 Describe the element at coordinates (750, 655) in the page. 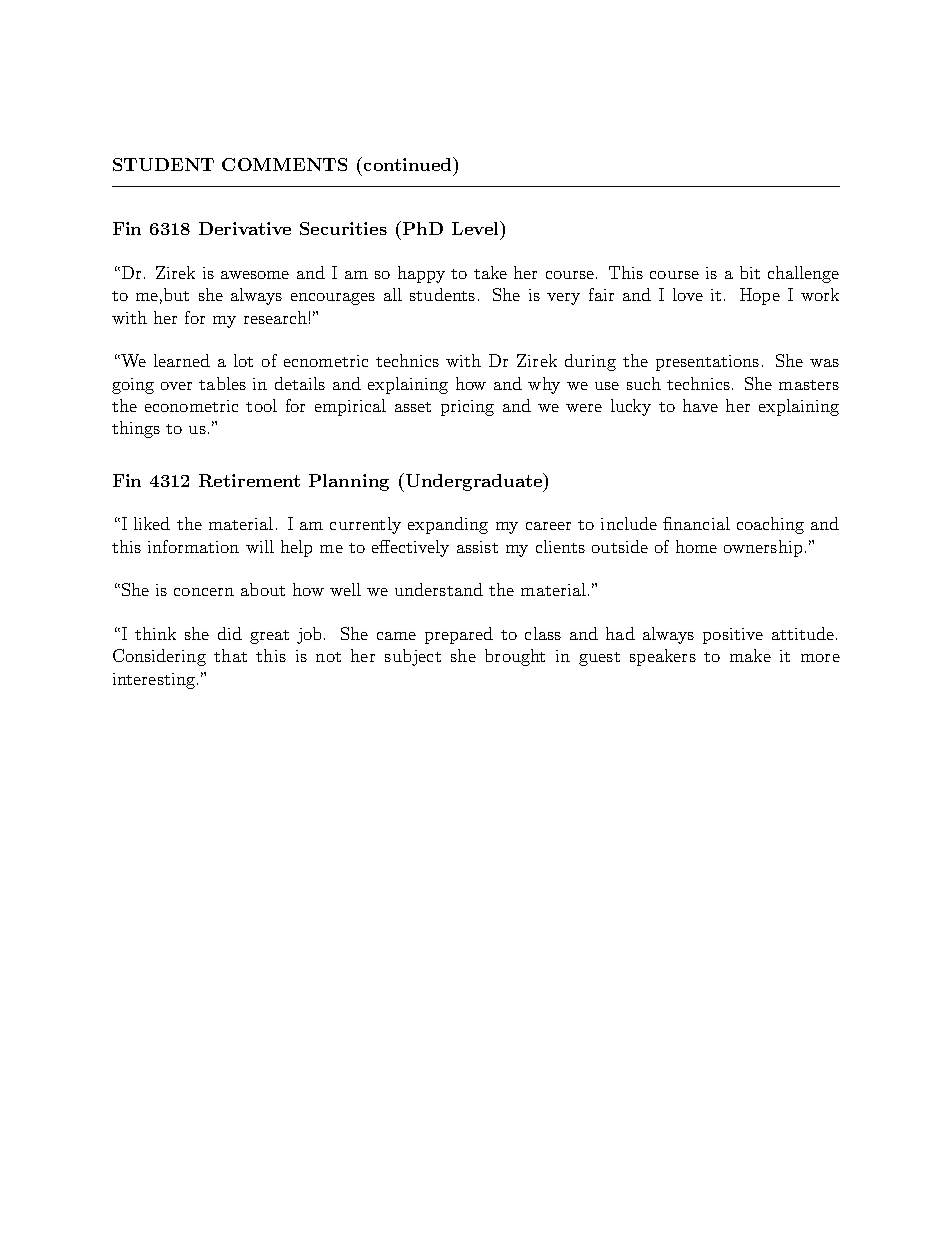

I see `make` at that location.
